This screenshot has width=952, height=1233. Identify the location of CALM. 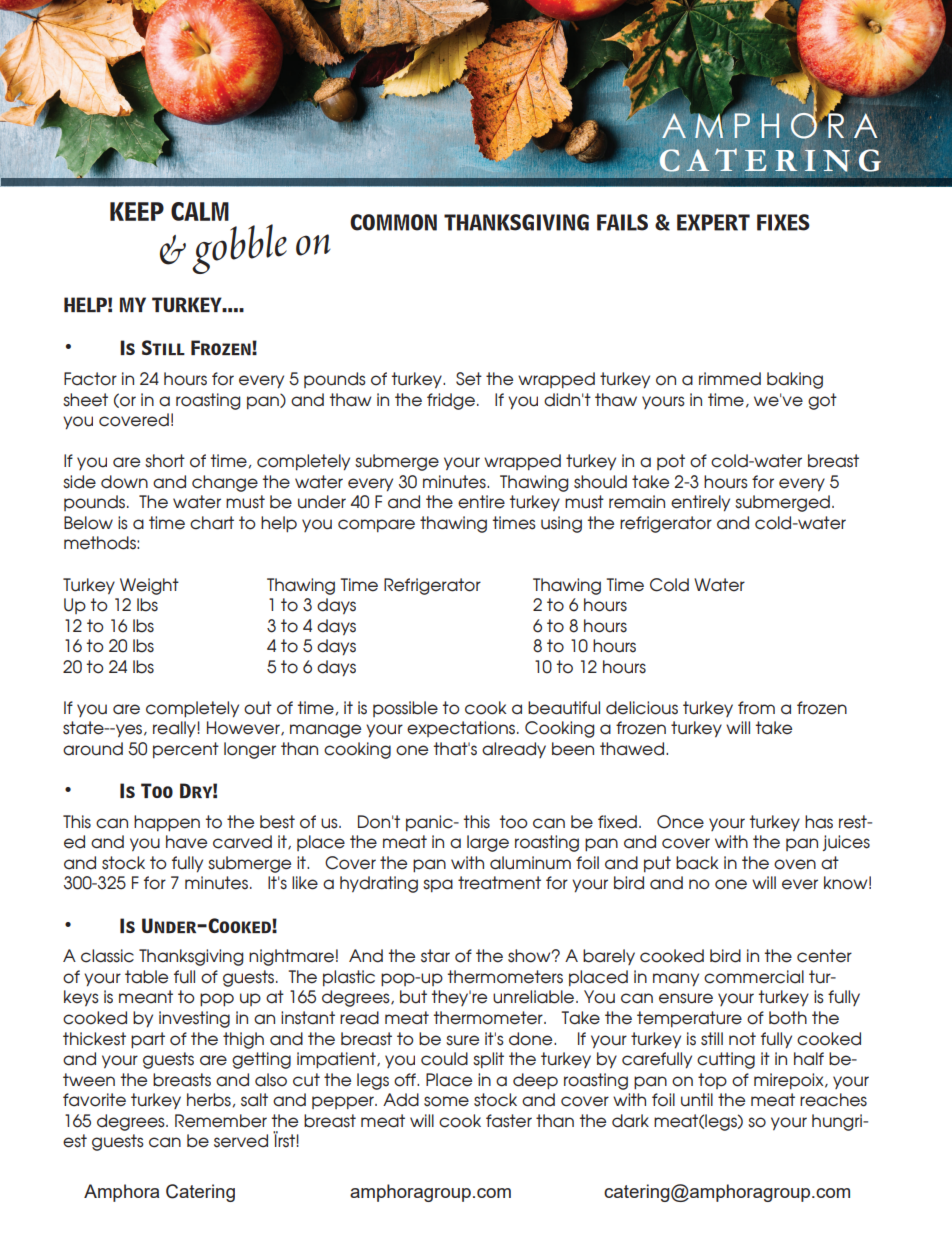
(200, 211).
